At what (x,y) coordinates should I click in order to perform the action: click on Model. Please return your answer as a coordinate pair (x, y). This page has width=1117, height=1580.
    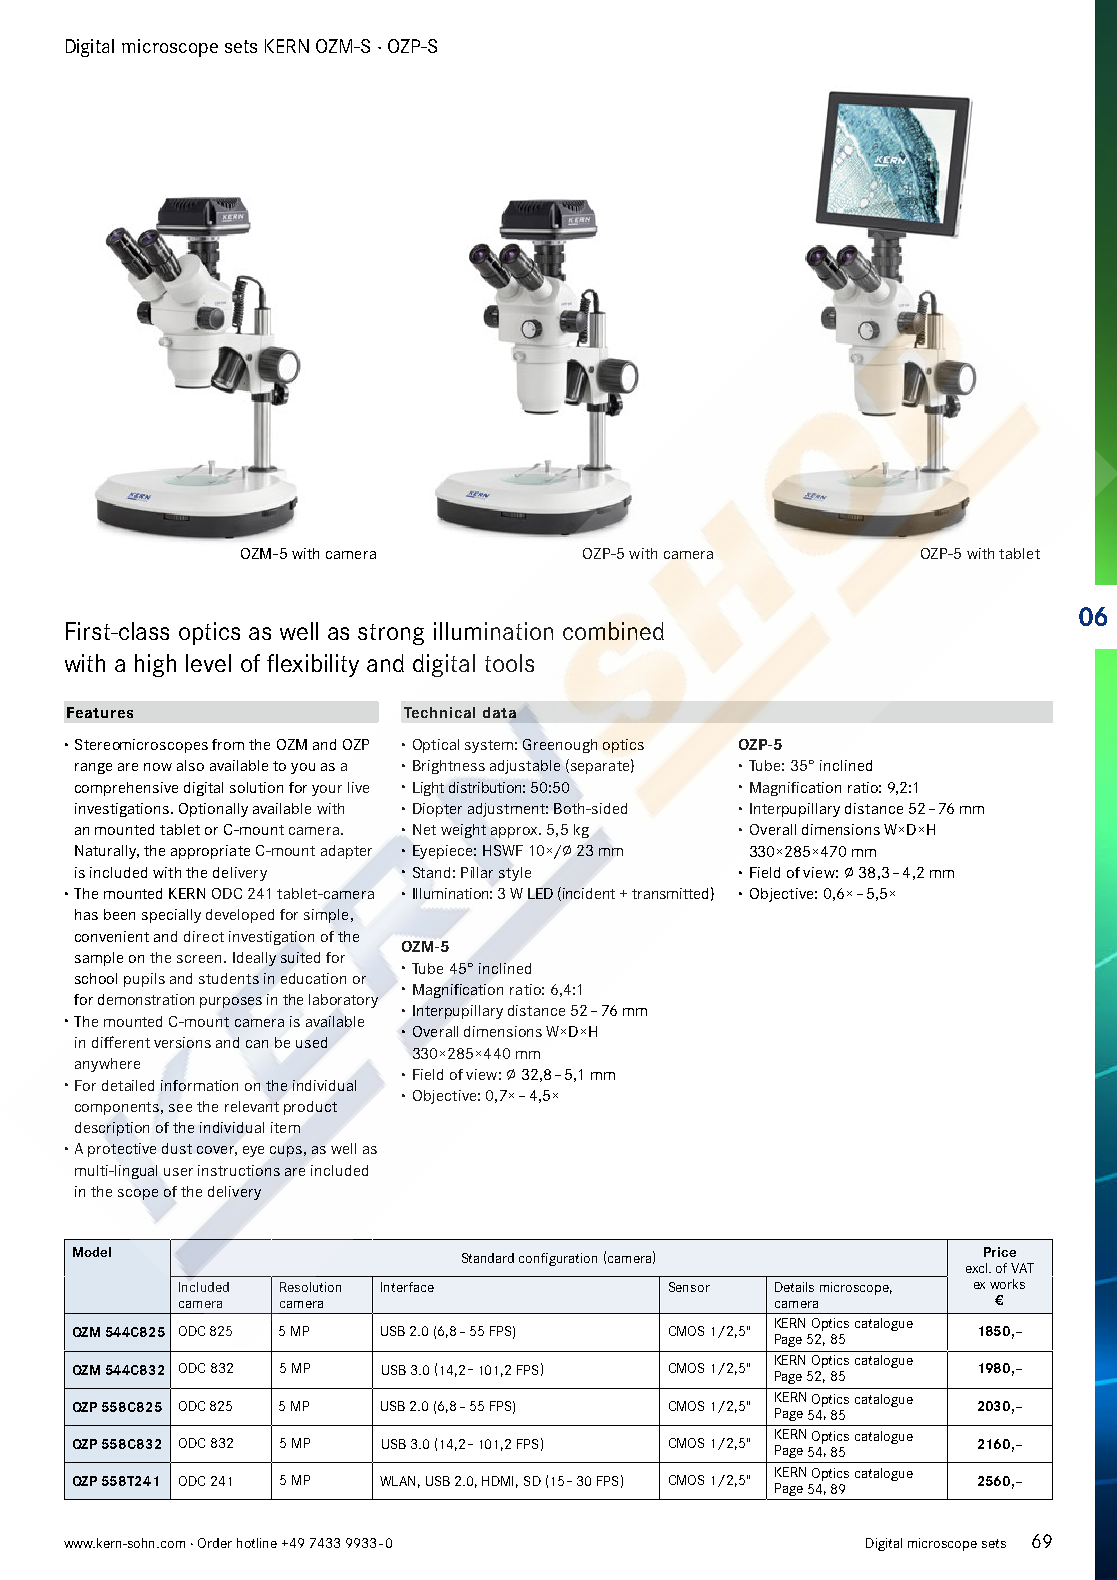
    Looking at the image, I should click on (92, 1252).
